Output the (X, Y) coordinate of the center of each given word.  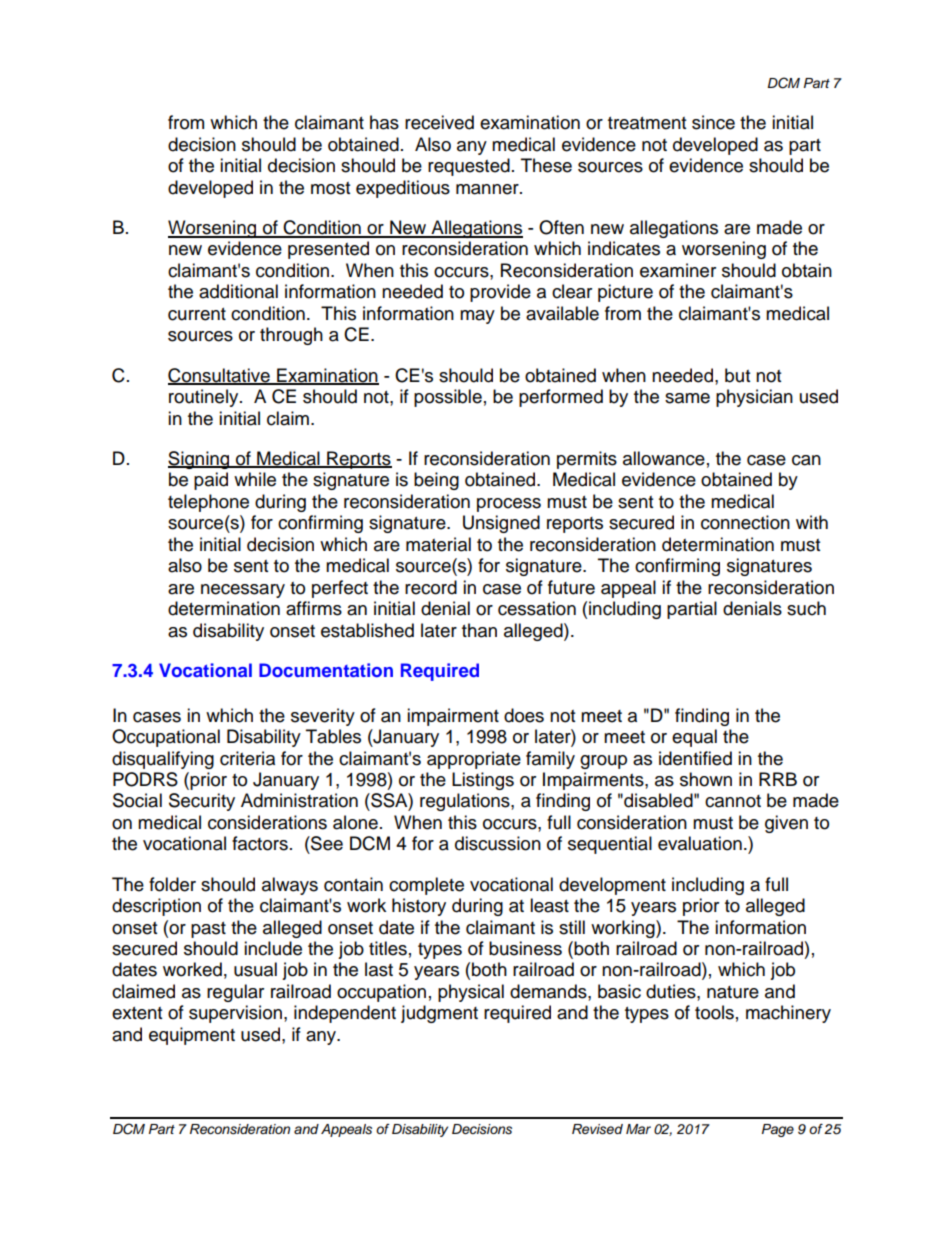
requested (469, 167)
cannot (733, 801)
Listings (483, 781)
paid (211, 481)
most (330, 188)
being (436, 481)
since (713, 122)
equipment (192, 1036)
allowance (664, 458)
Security (202, 802)
